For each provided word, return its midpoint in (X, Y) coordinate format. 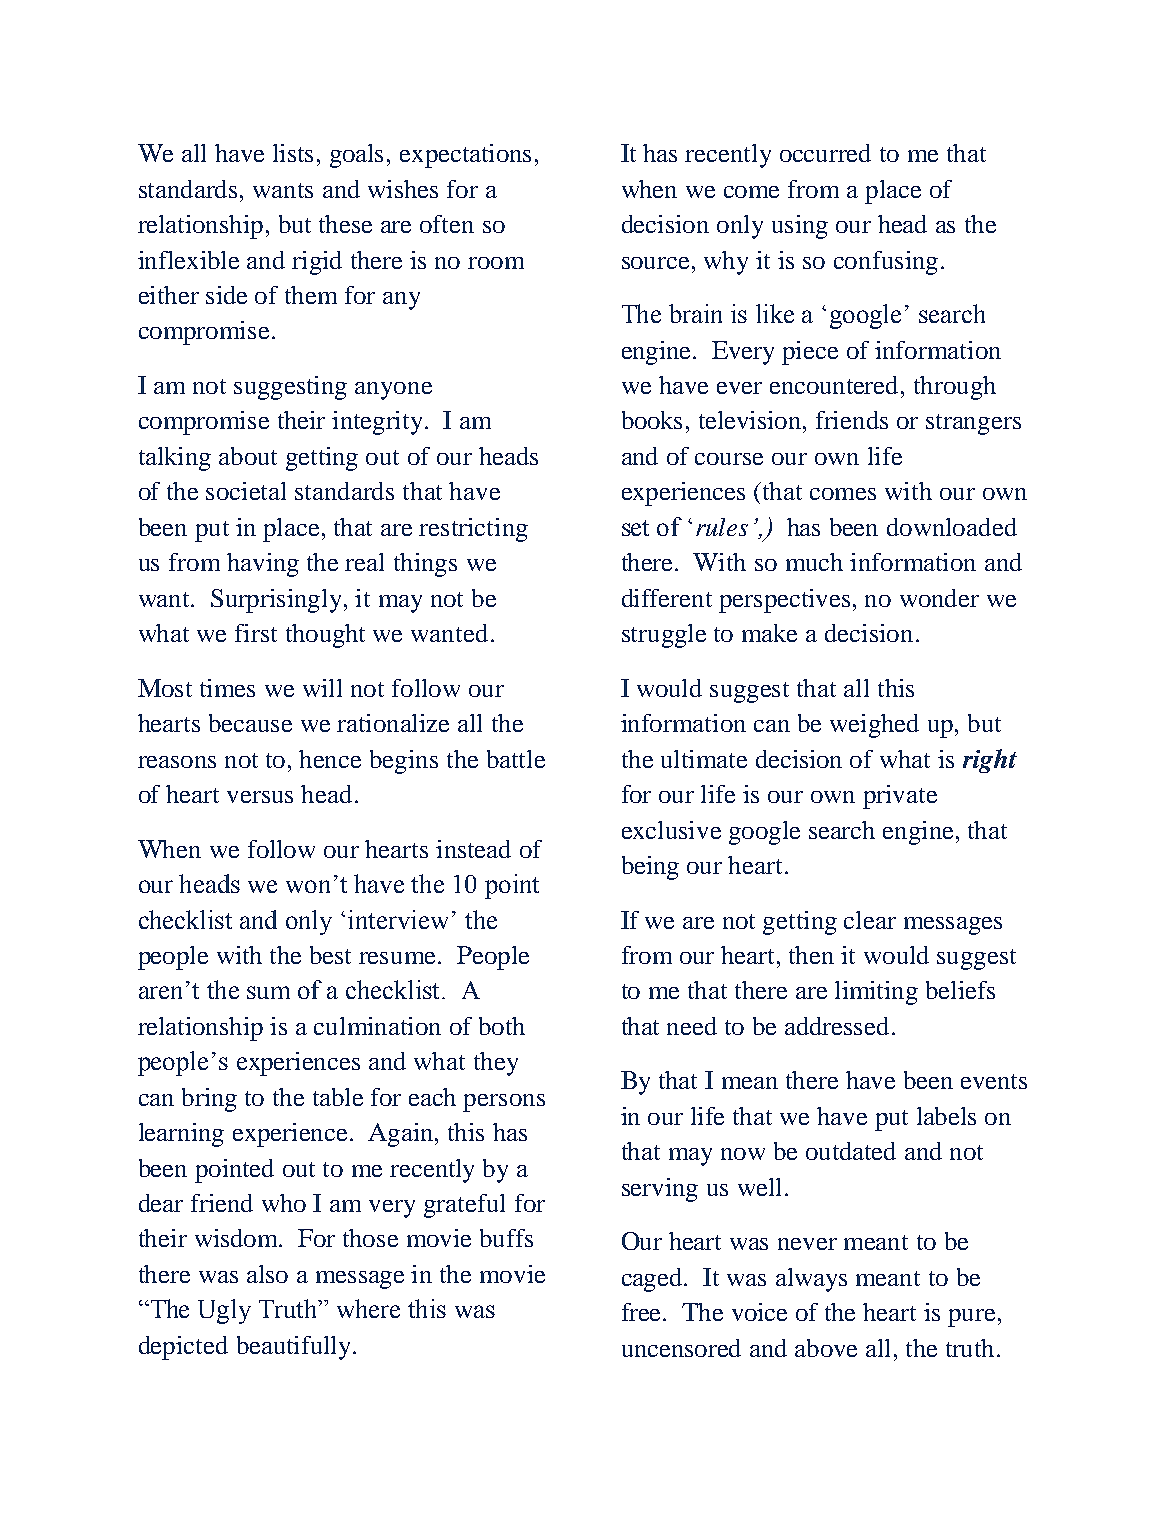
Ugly (224, 1311)
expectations (465, 156)
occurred (825, 153)
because (250, 723)
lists (293, 153)
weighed (874, 726)
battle (516, 759)
